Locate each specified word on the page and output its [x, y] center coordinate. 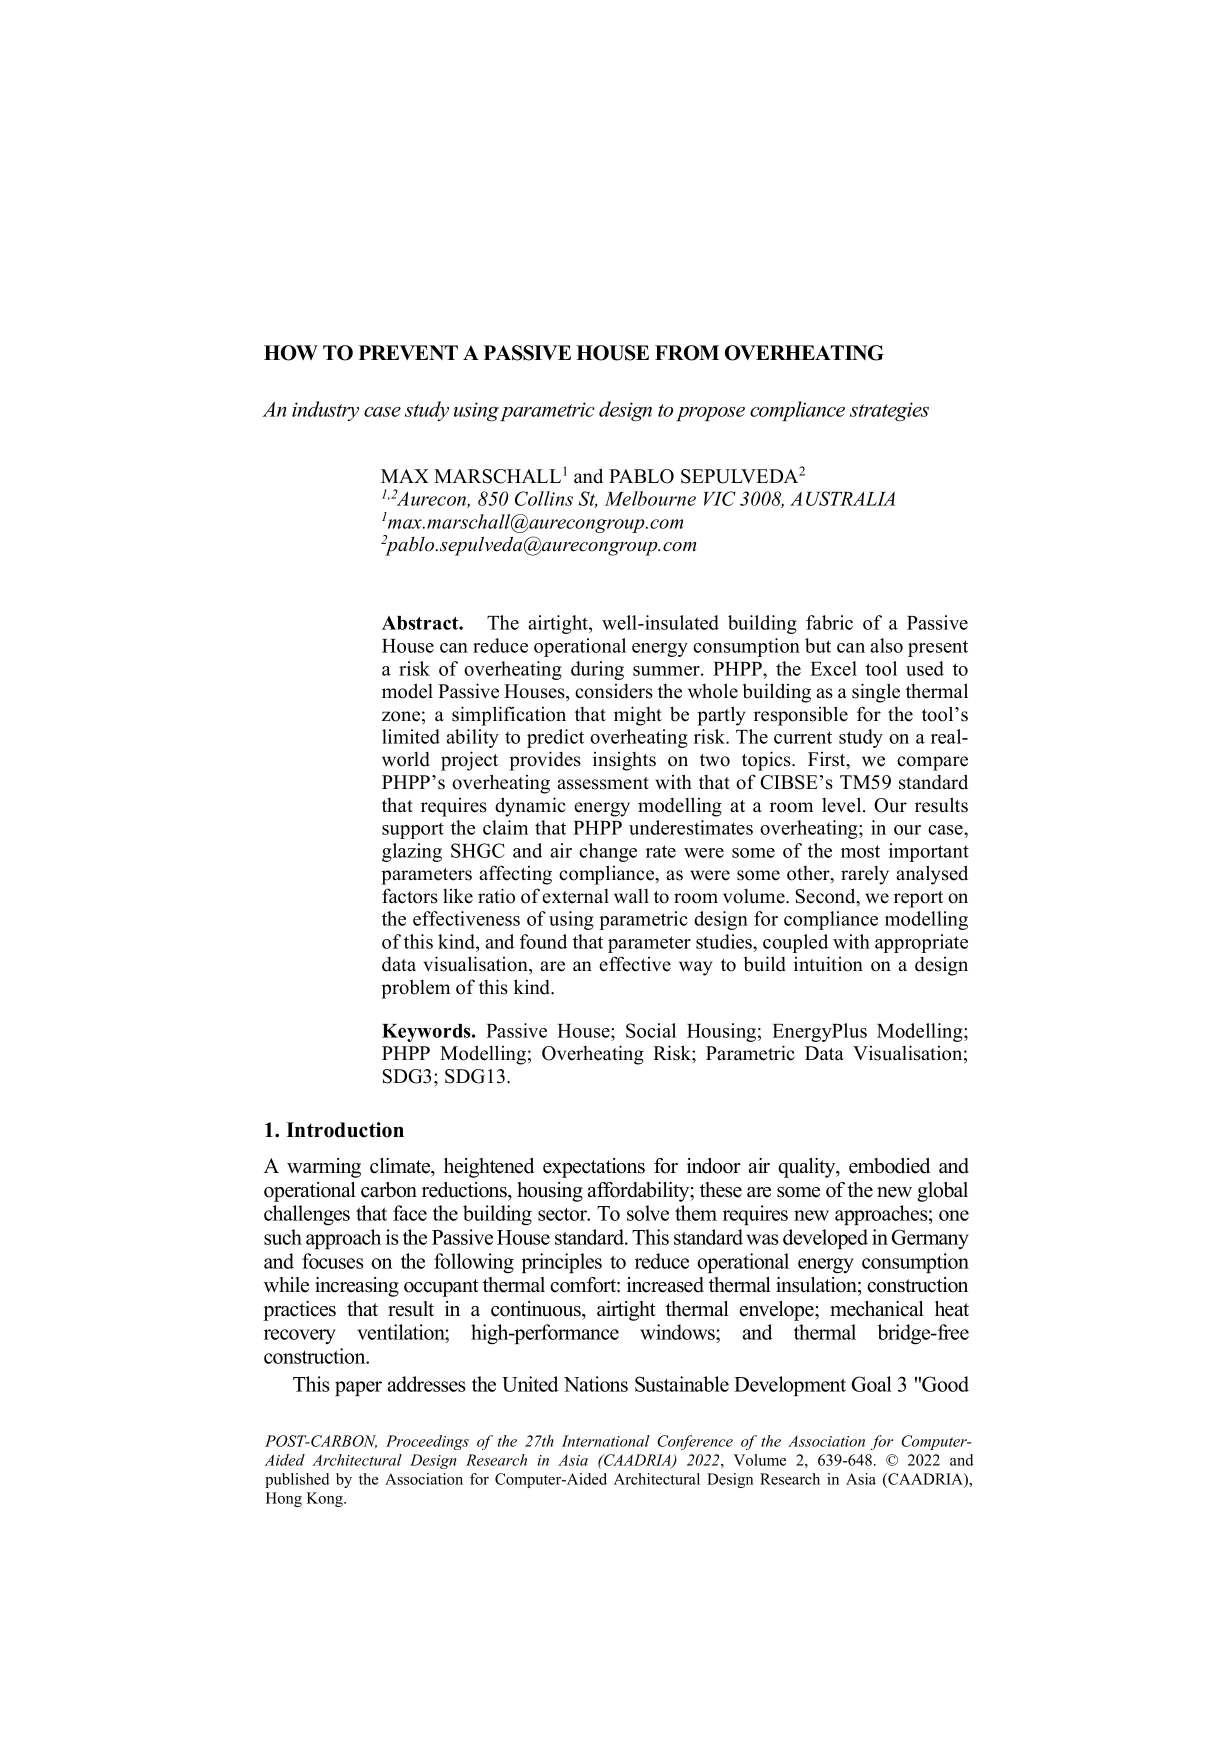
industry [325, 411]
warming [324, 1168]
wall [631, 896]
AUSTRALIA [842, 498]
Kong [326, 1499]
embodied [889, 1166]
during [597, 670]
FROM [687, 353]
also [886, 645]
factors [410, 896]
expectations [594, 1168]
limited [411, 736]
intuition [828, 964]
